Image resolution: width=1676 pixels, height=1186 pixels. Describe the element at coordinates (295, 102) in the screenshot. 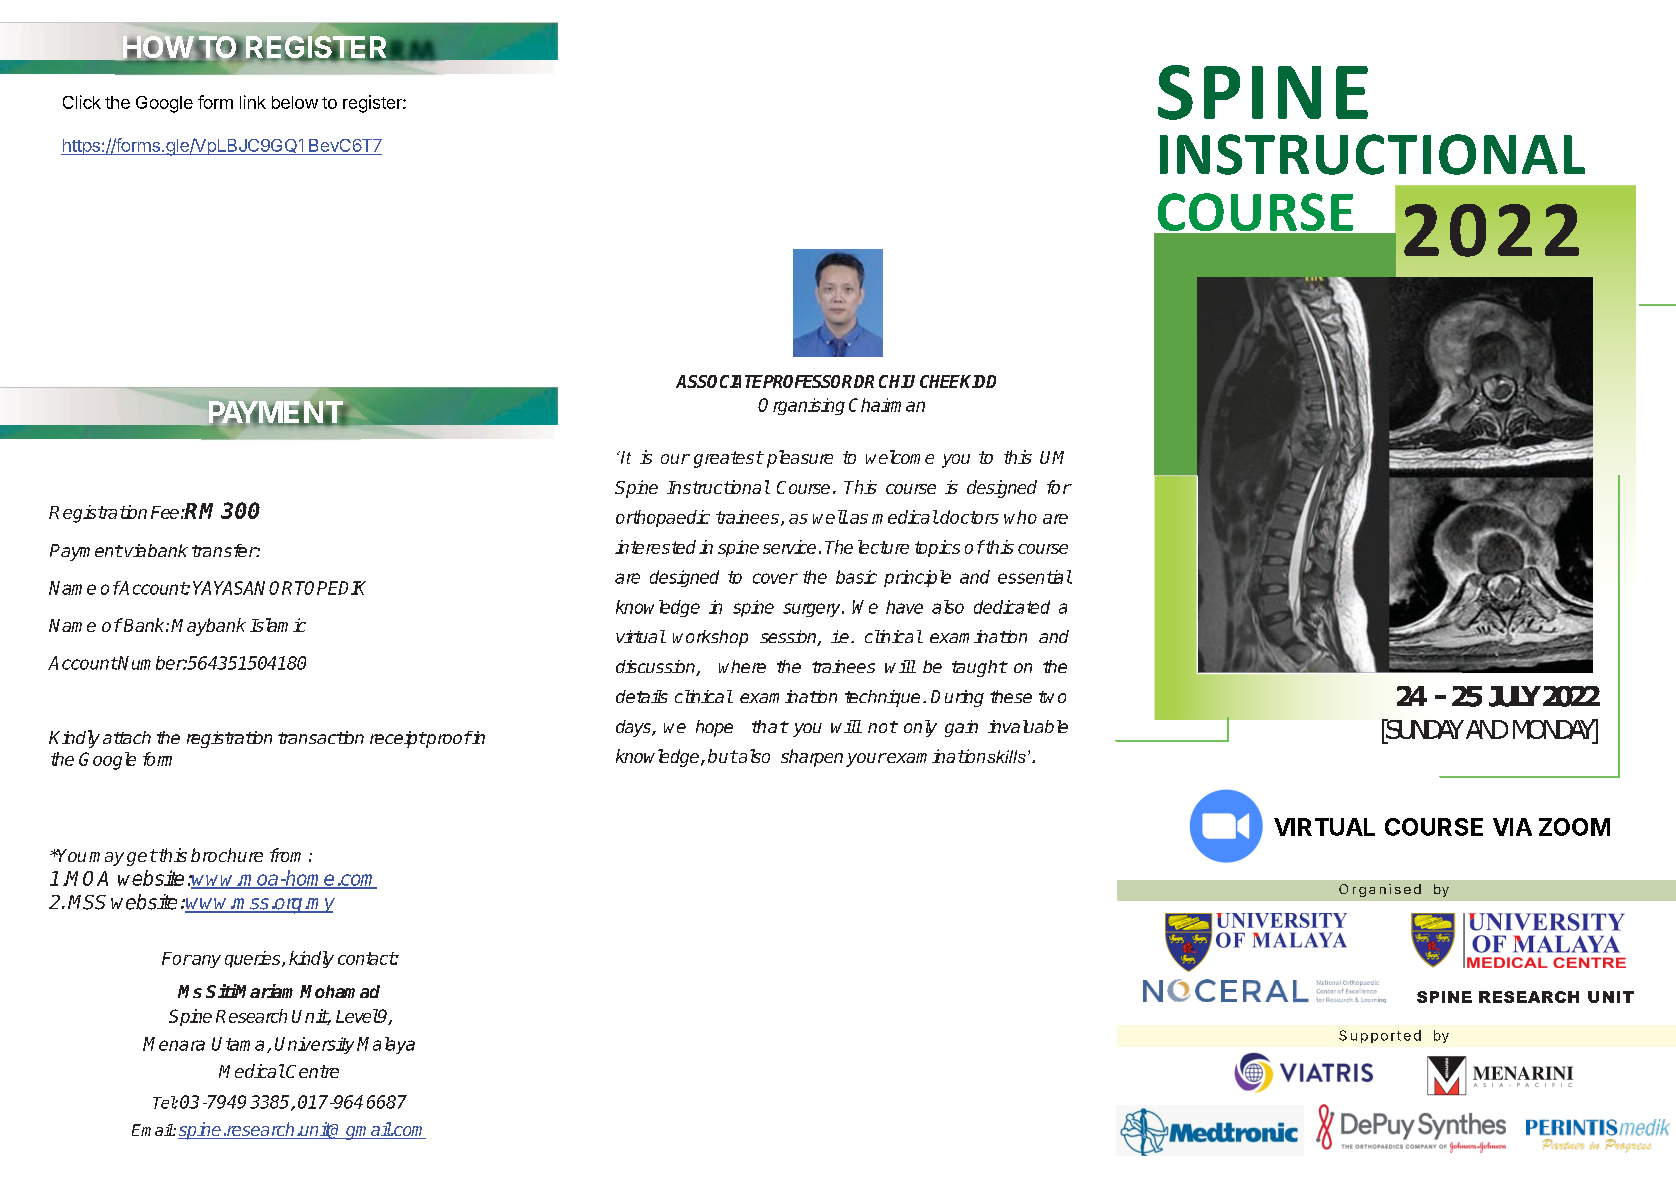

I see `below` at that location.
